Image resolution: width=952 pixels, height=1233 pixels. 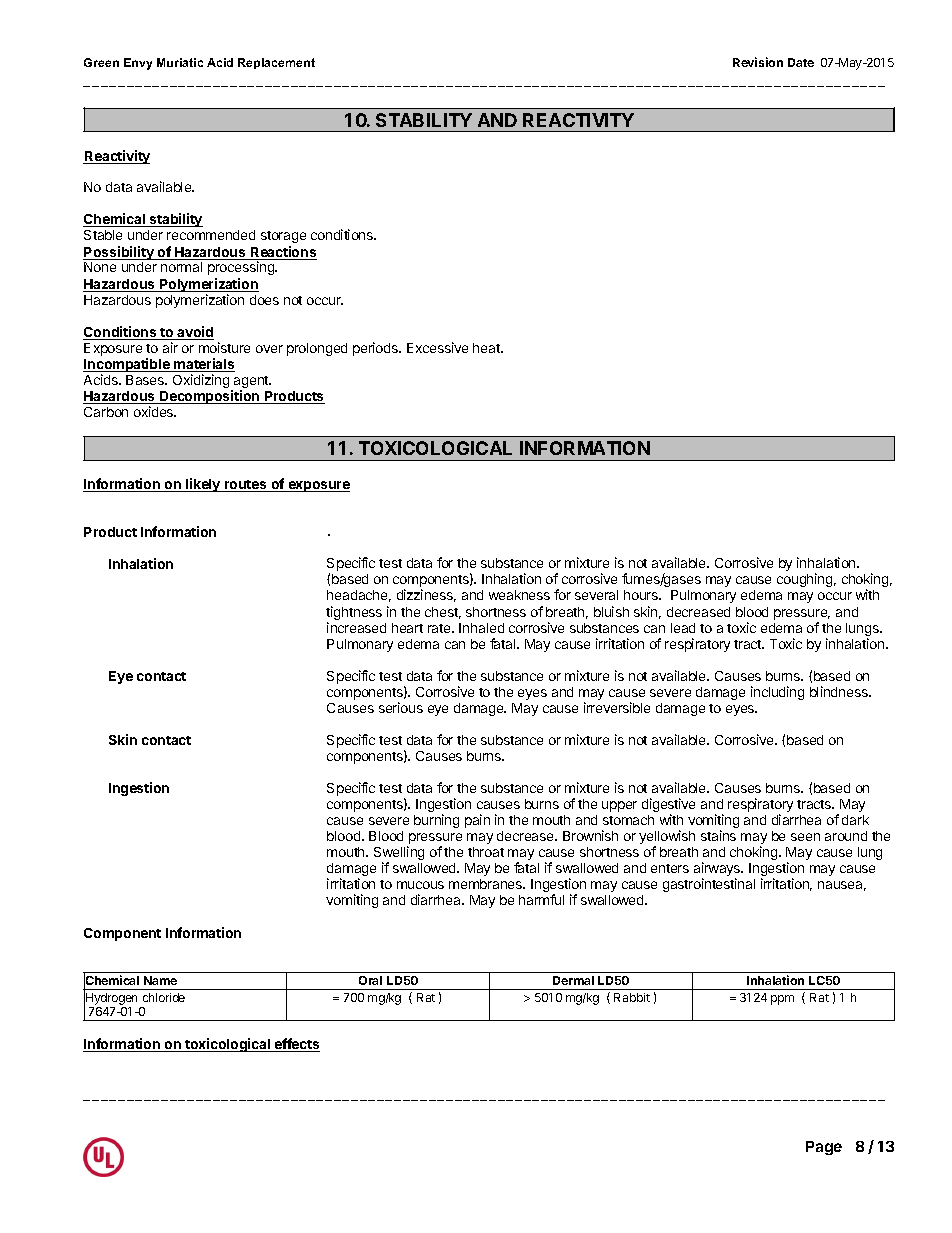 What do you see at coordinates (180, 62) in the page?
I see `Muriatic` at bounding box center [180, 62].
